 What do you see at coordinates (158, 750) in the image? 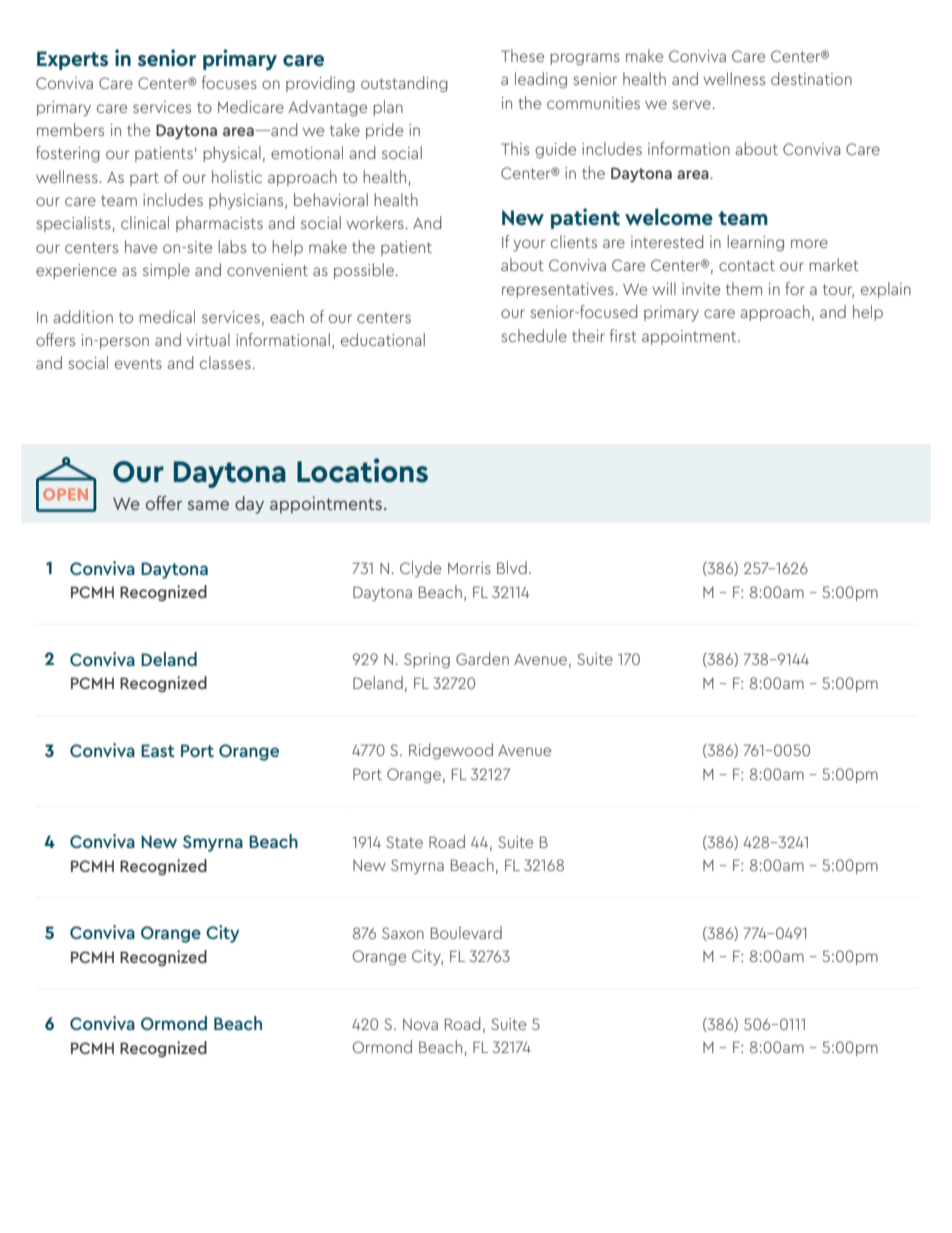
I see `East` at bounding box center [158, 750].
